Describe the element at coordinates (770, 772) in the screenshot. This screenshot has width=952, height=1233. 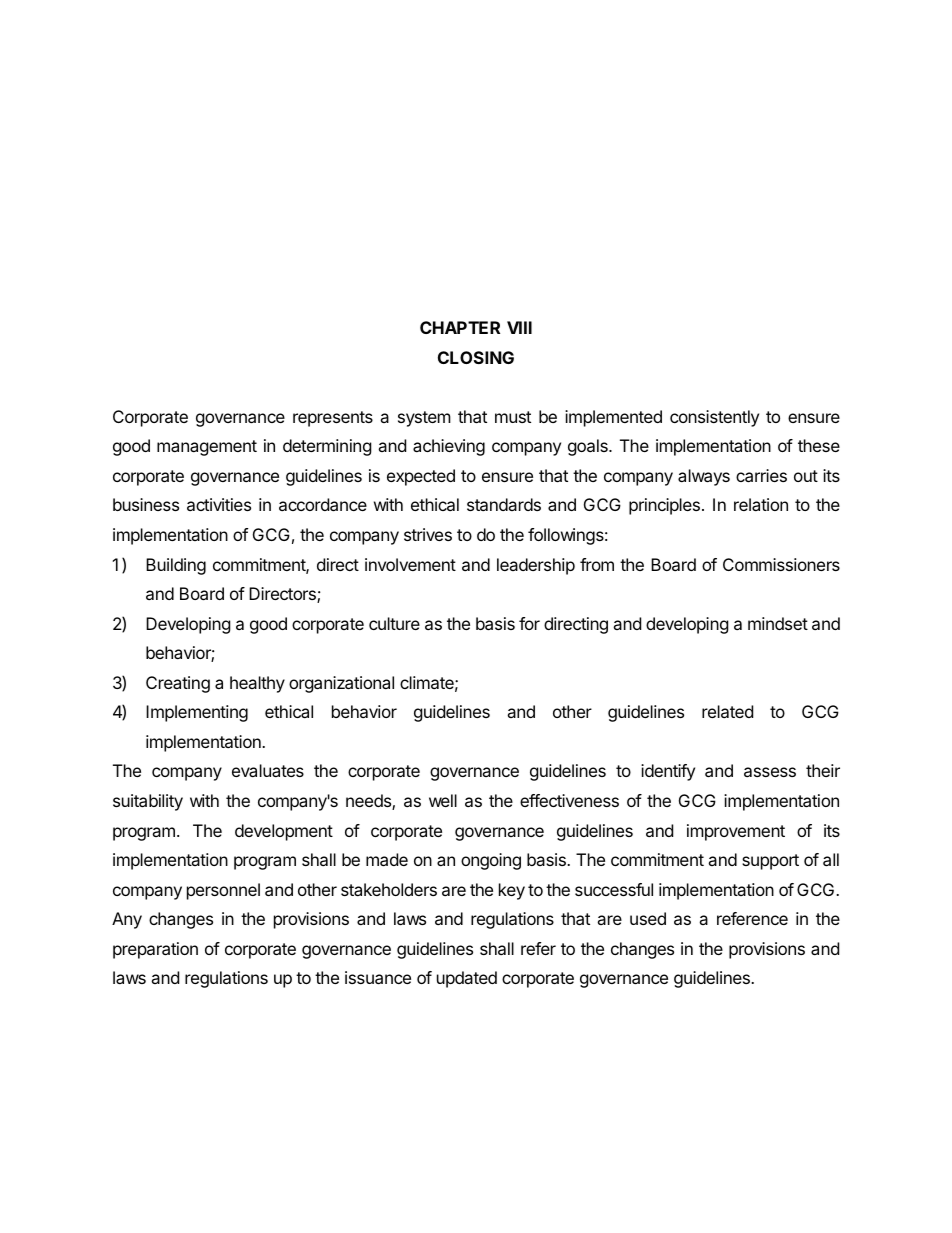
I see `assess` at that location.
